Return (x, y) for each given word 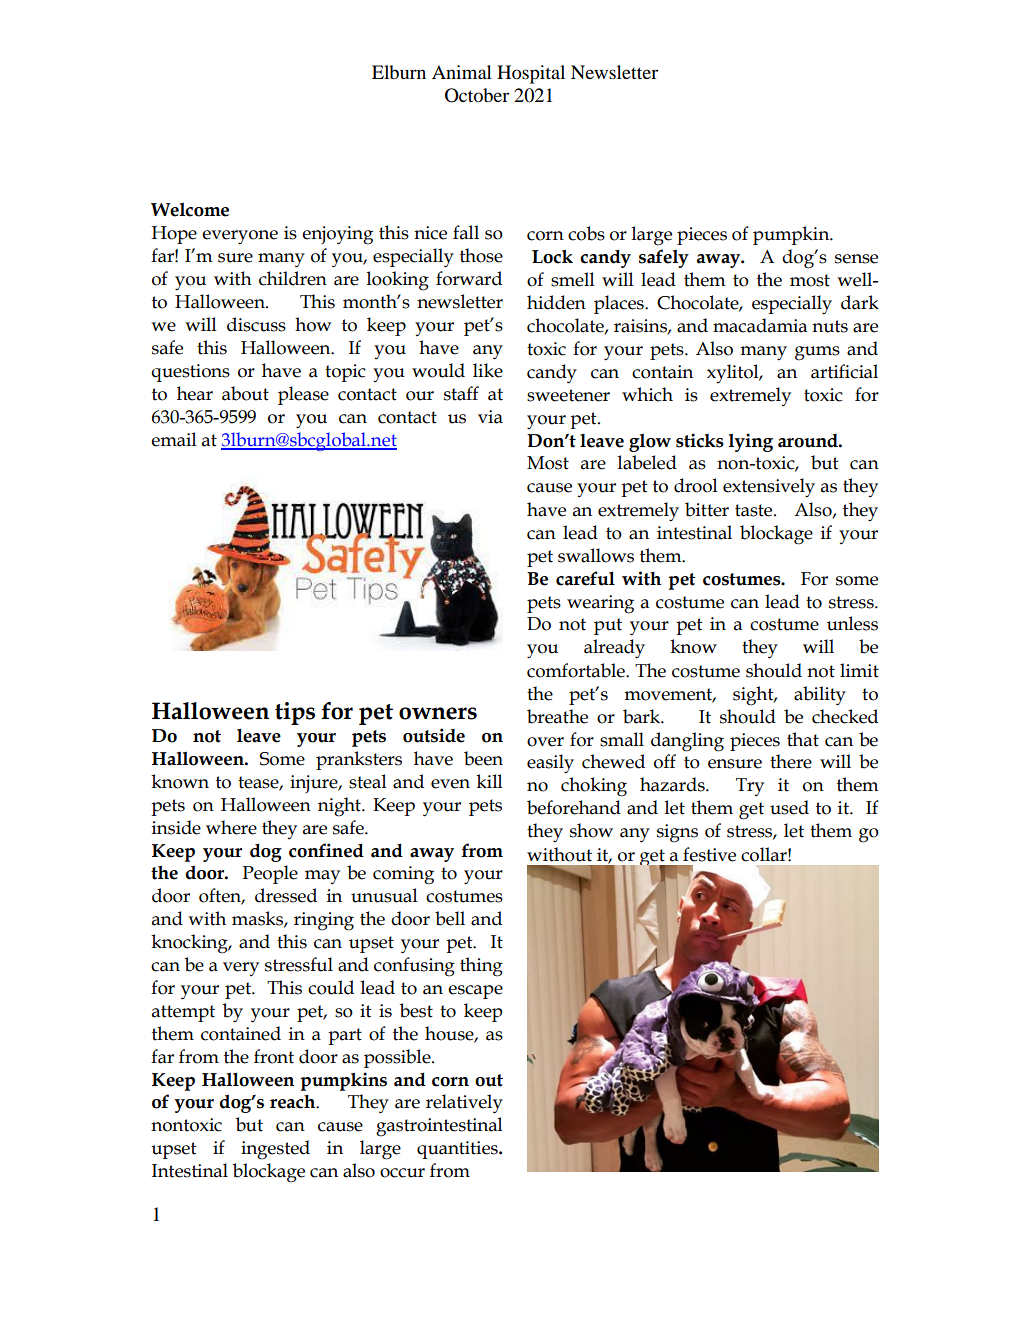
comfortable (577, 670)
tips (295, 713)
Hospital (531, 74)
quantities (458, 1150)
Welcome (190, 209)
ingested (275, 1150)
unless (852, 623)
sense (856, 259)
